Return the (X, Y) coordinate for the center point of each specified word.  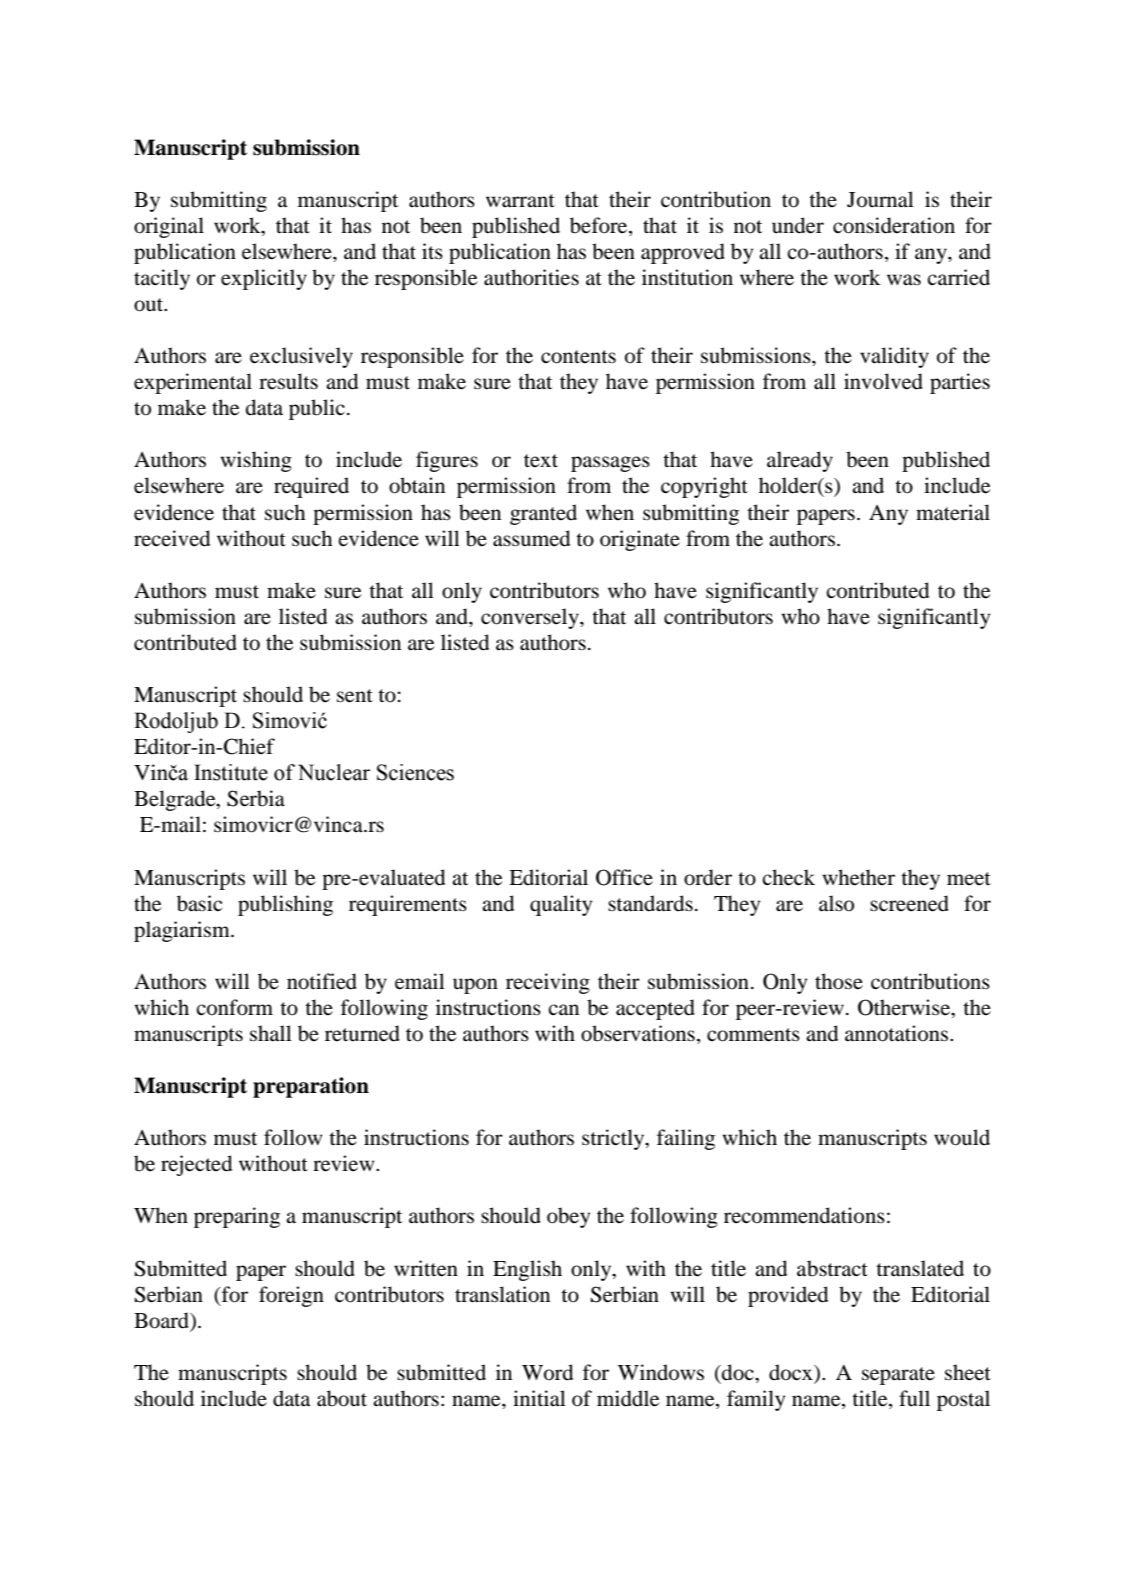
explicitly (264, 279)
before (600, 225)
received (172, 538)
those (839, 981)
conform (234, 1007)
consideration (894, 225)
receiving (548, 983)
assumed (531, 538)
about (342, 1398)
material (953, 512)
